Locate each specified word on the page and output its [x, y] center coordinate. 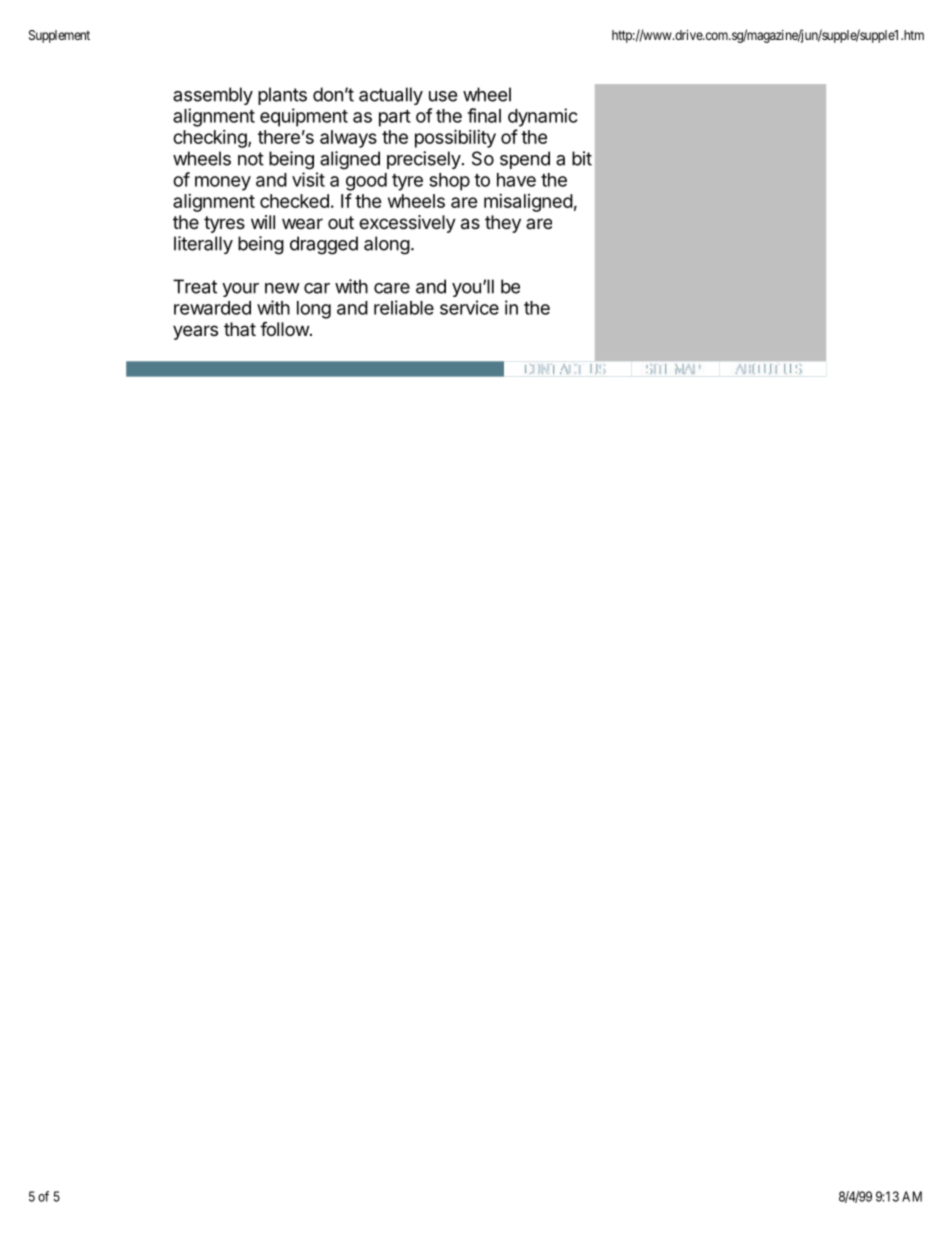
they [503, 224]
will [263, 222]
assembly [213, 96]
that [240, 329]
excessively [407, 224]
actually [391, 96]
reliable [404, 307]
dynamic [543, 117]
